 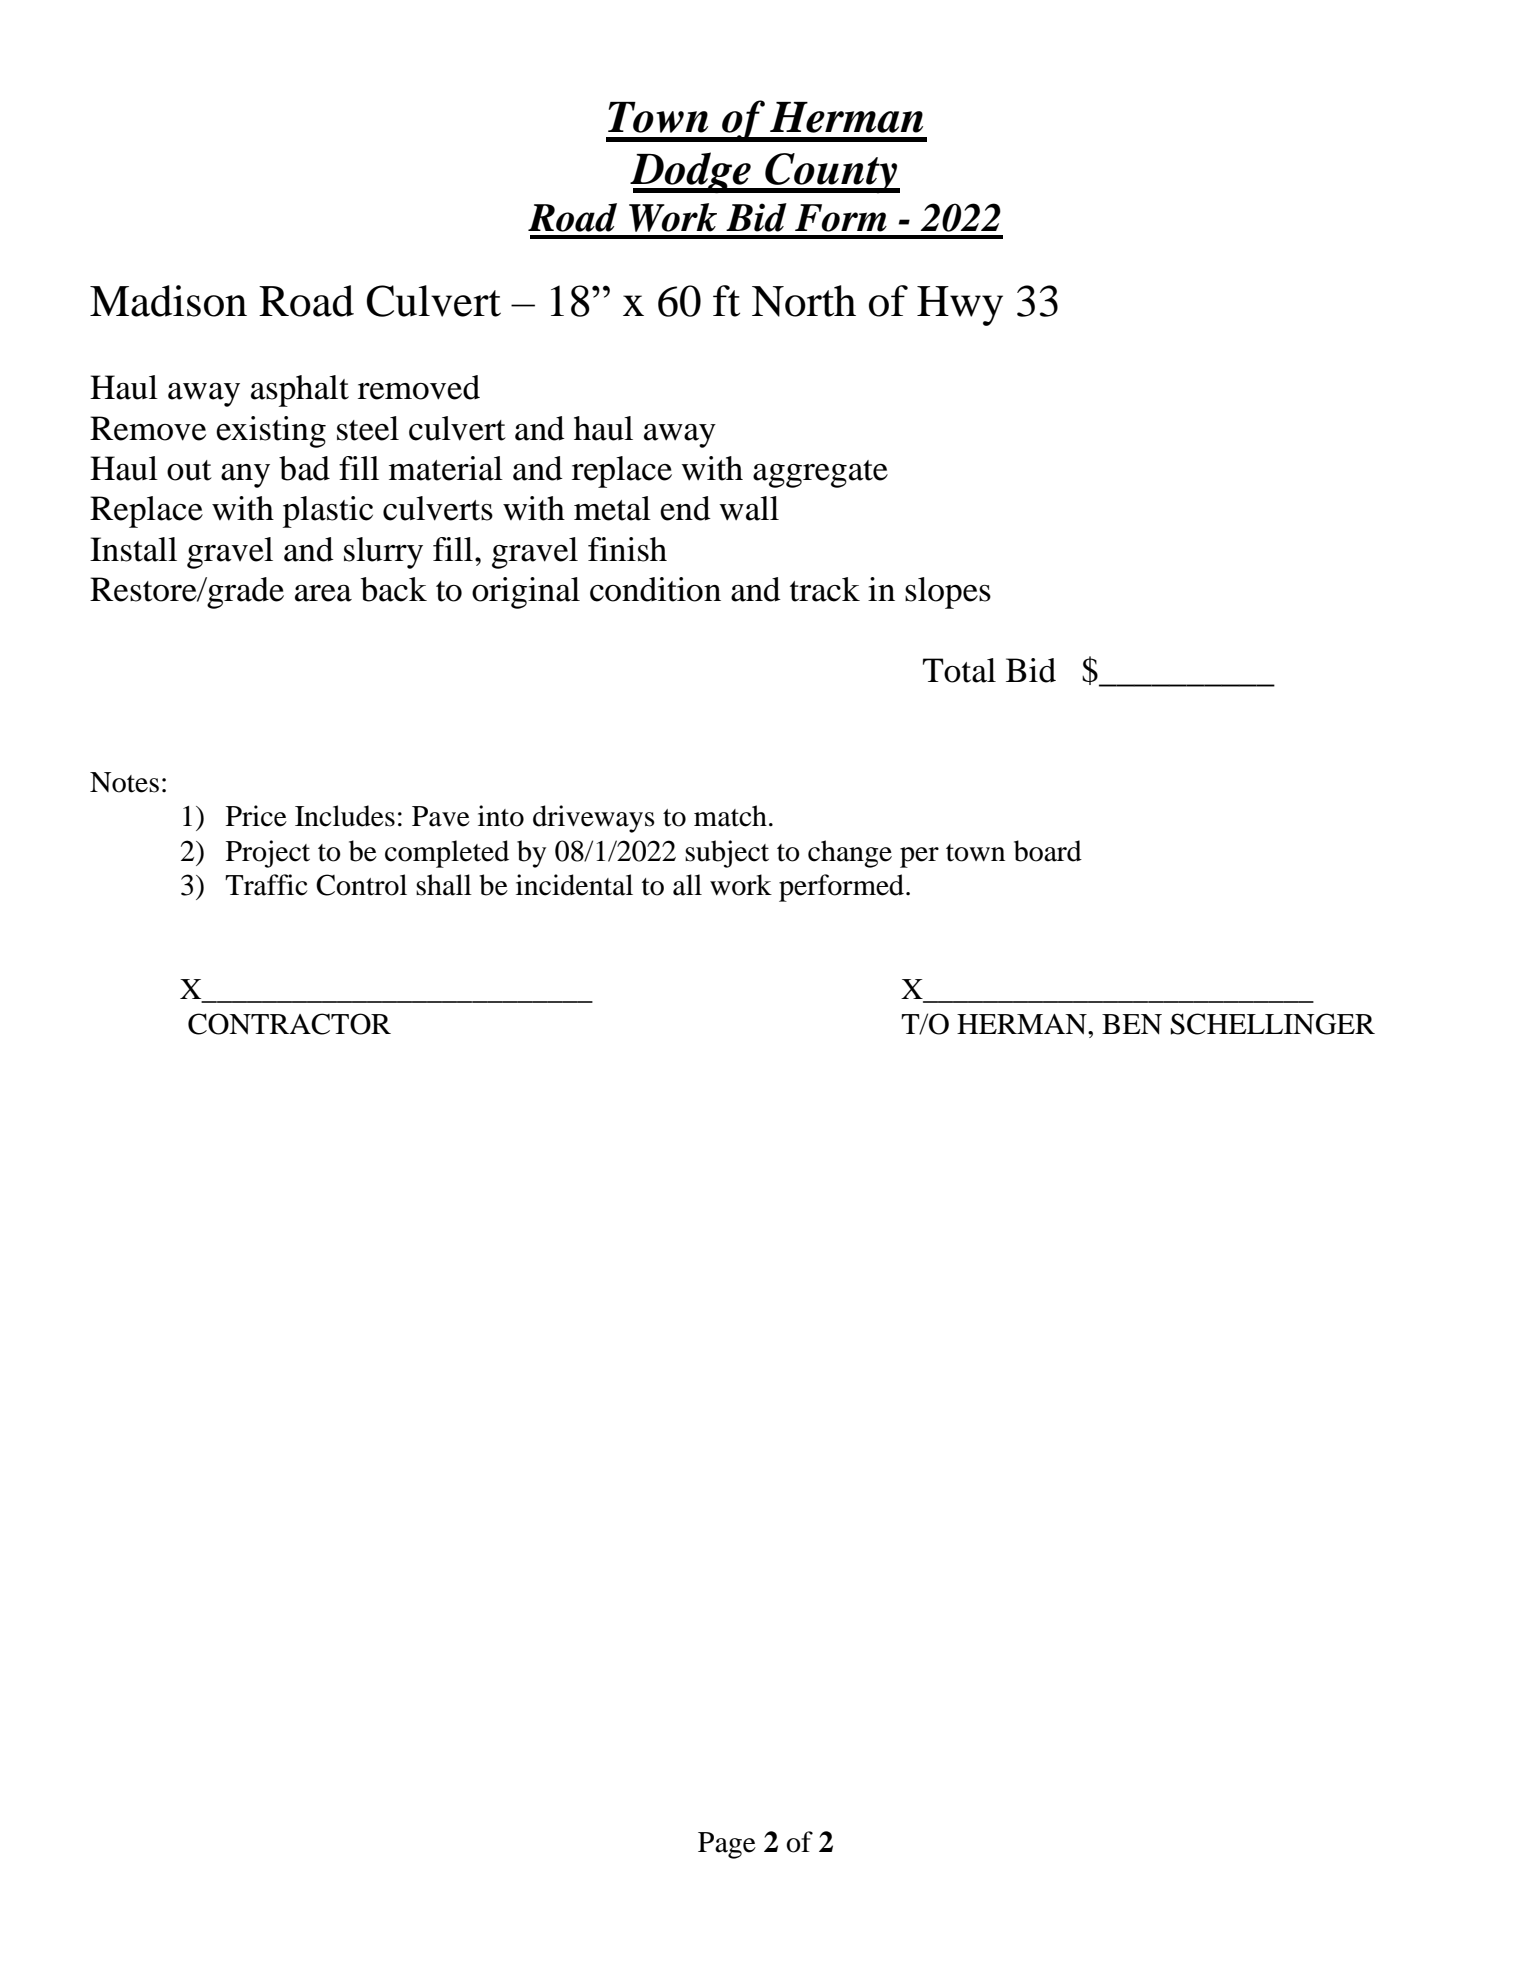 I want to click on incidental, so click(x=574, y=885).
